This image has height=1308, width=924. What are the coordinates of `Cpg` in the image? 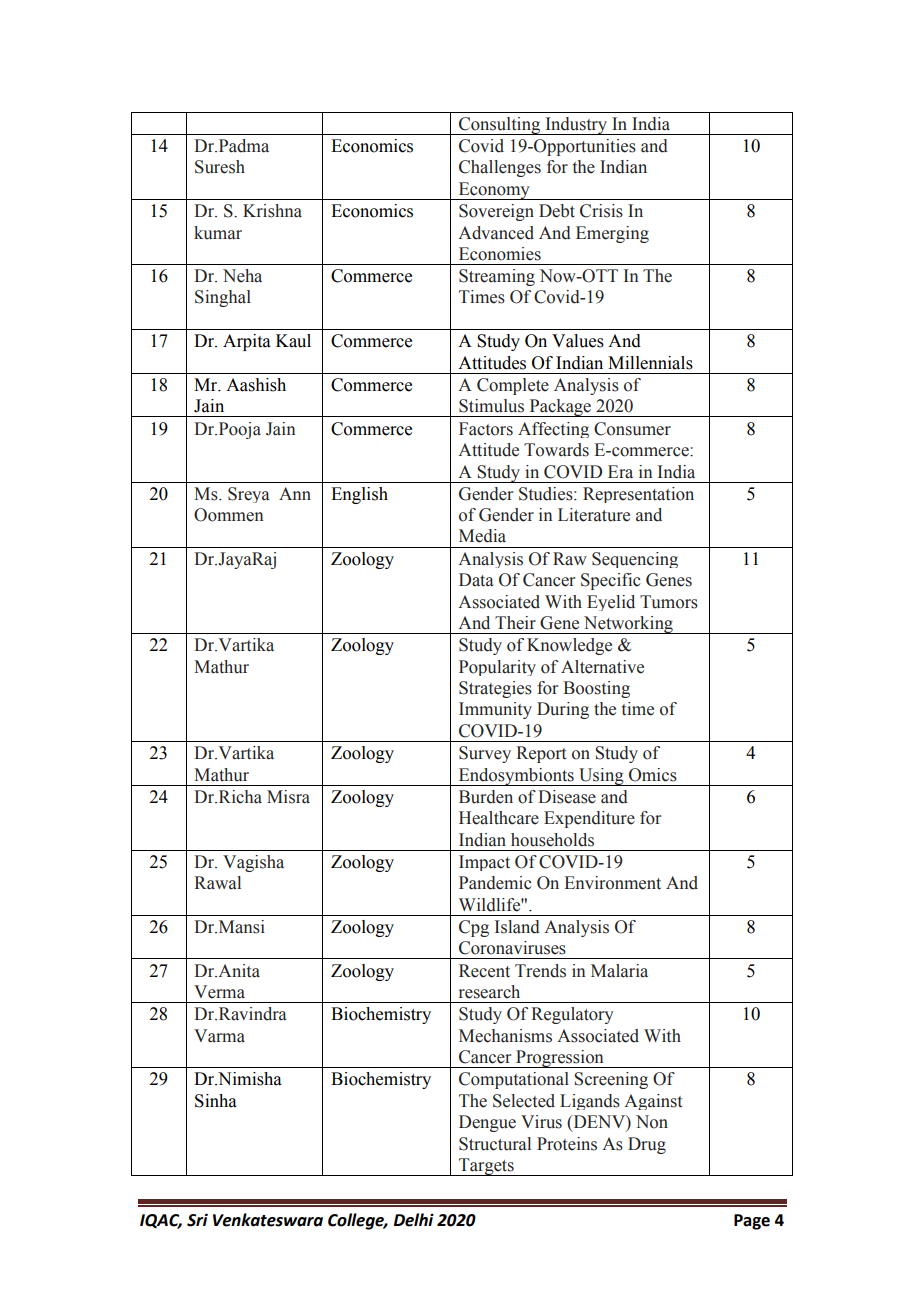 It's located at (474, 928).
